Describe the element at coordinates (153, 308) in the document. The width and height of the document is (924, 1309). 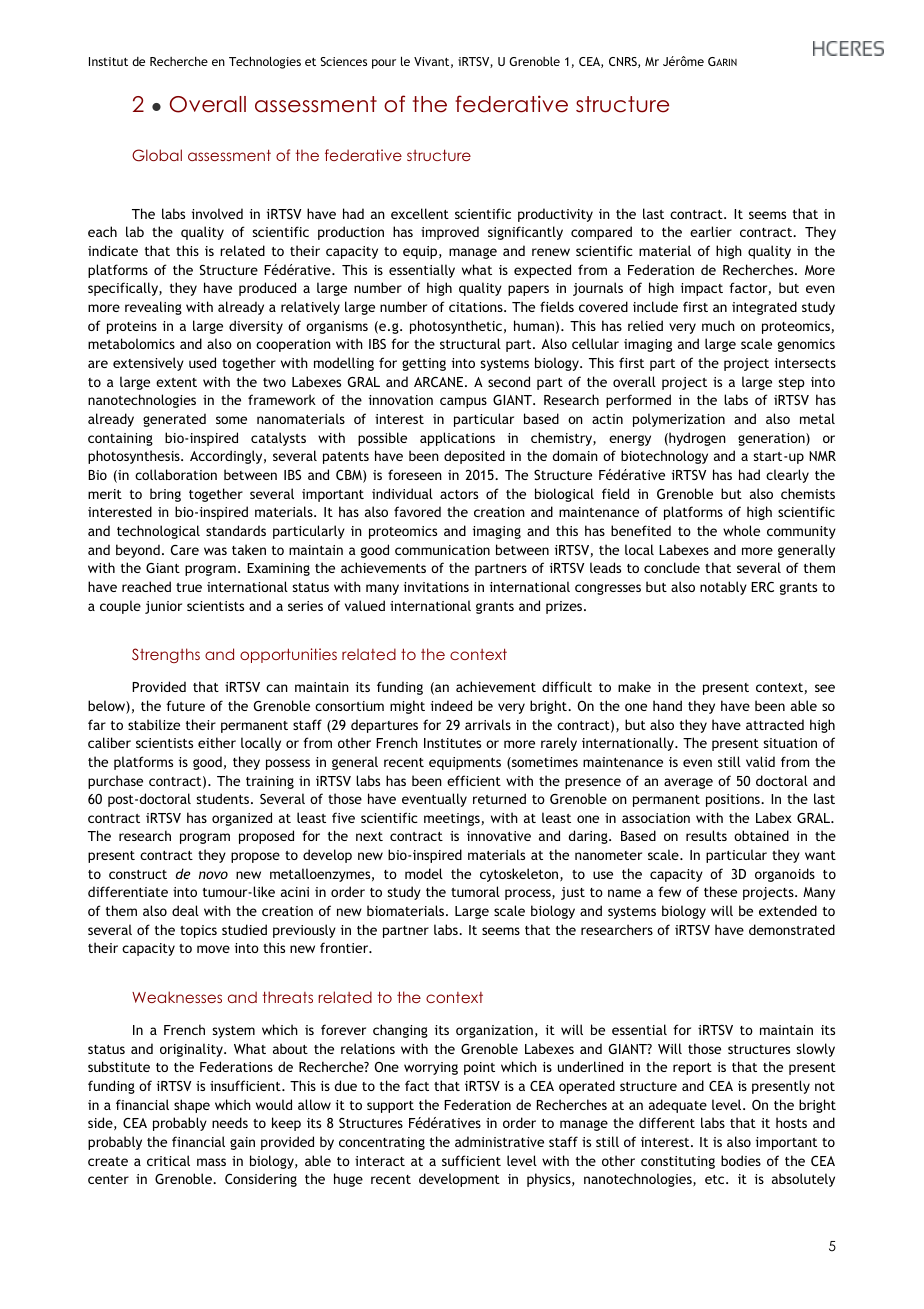
I see `revealing` at that location.
